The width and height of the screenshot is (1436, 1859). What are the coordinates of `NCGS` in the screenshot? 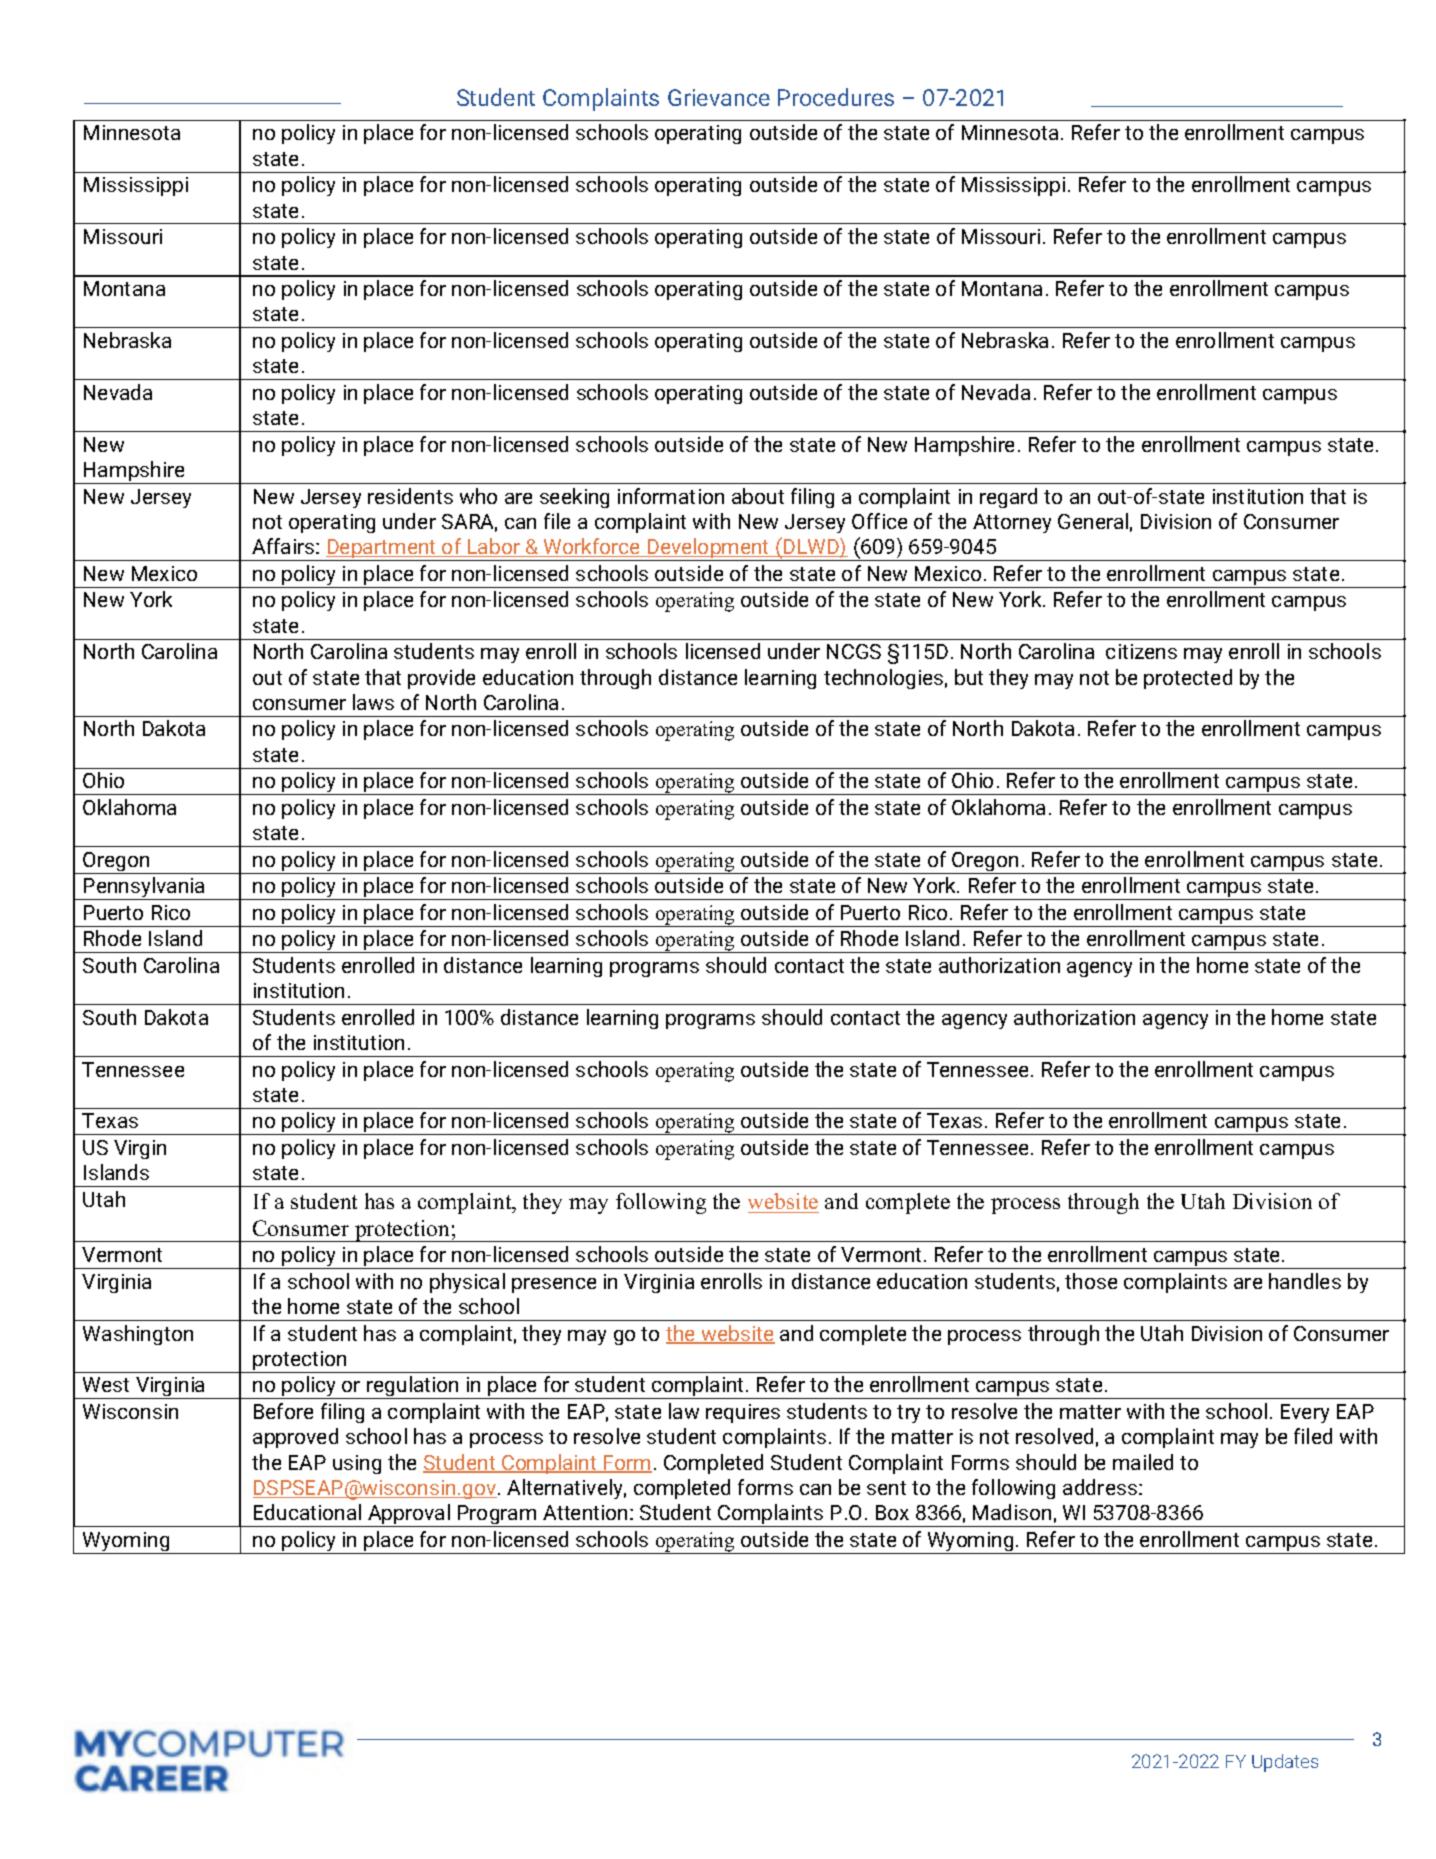 It's located at (854, 651).
